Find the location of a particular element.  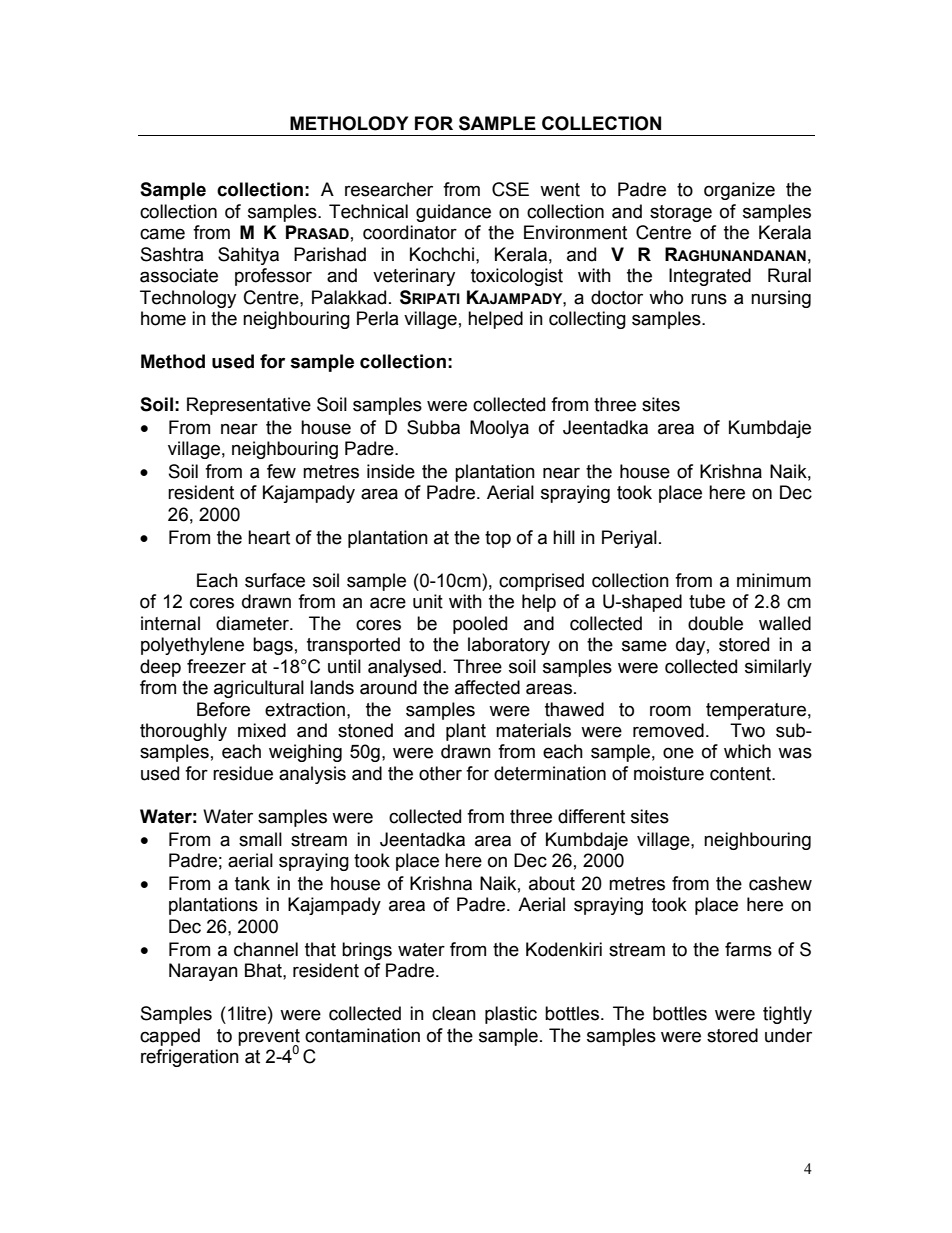

prevent is located at coordinates (269, 1038).
